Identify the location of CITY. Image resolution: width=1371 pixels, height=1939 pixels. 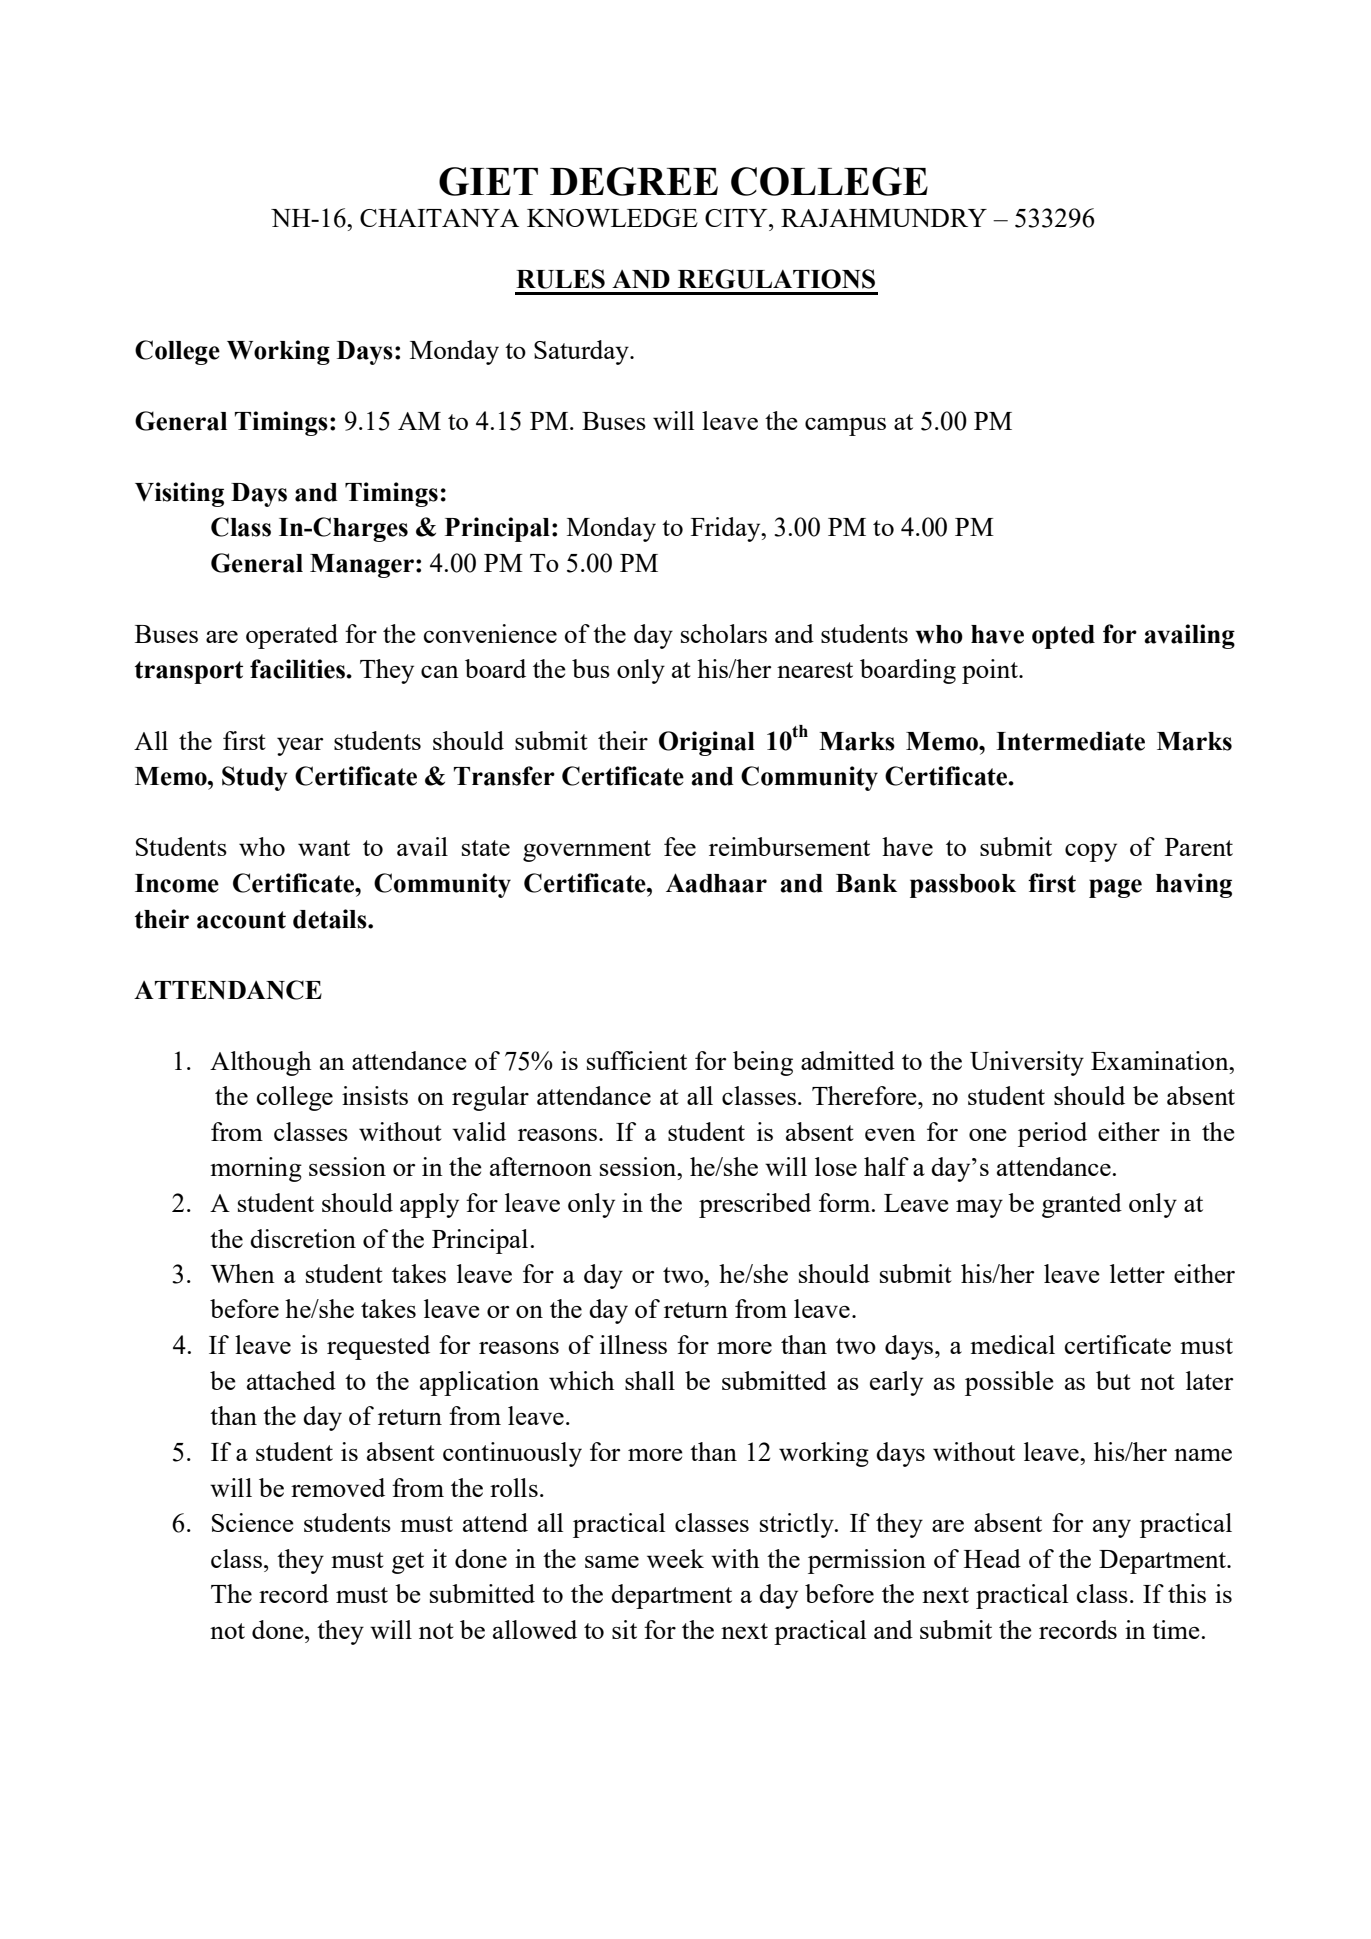
(737, 218).
